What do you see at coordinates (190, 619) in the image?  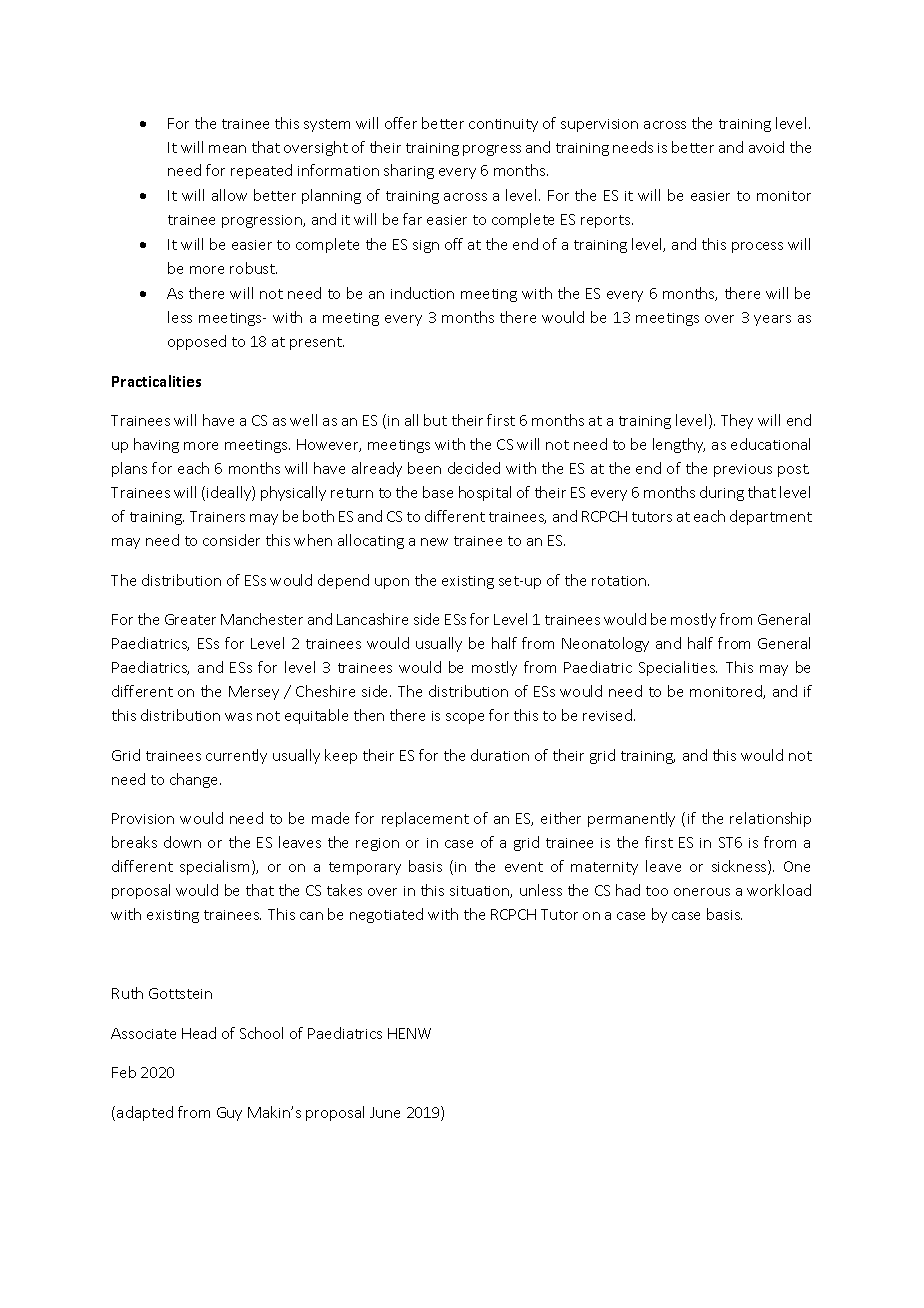 I see `Greater` at bounding box center [190, 619].
